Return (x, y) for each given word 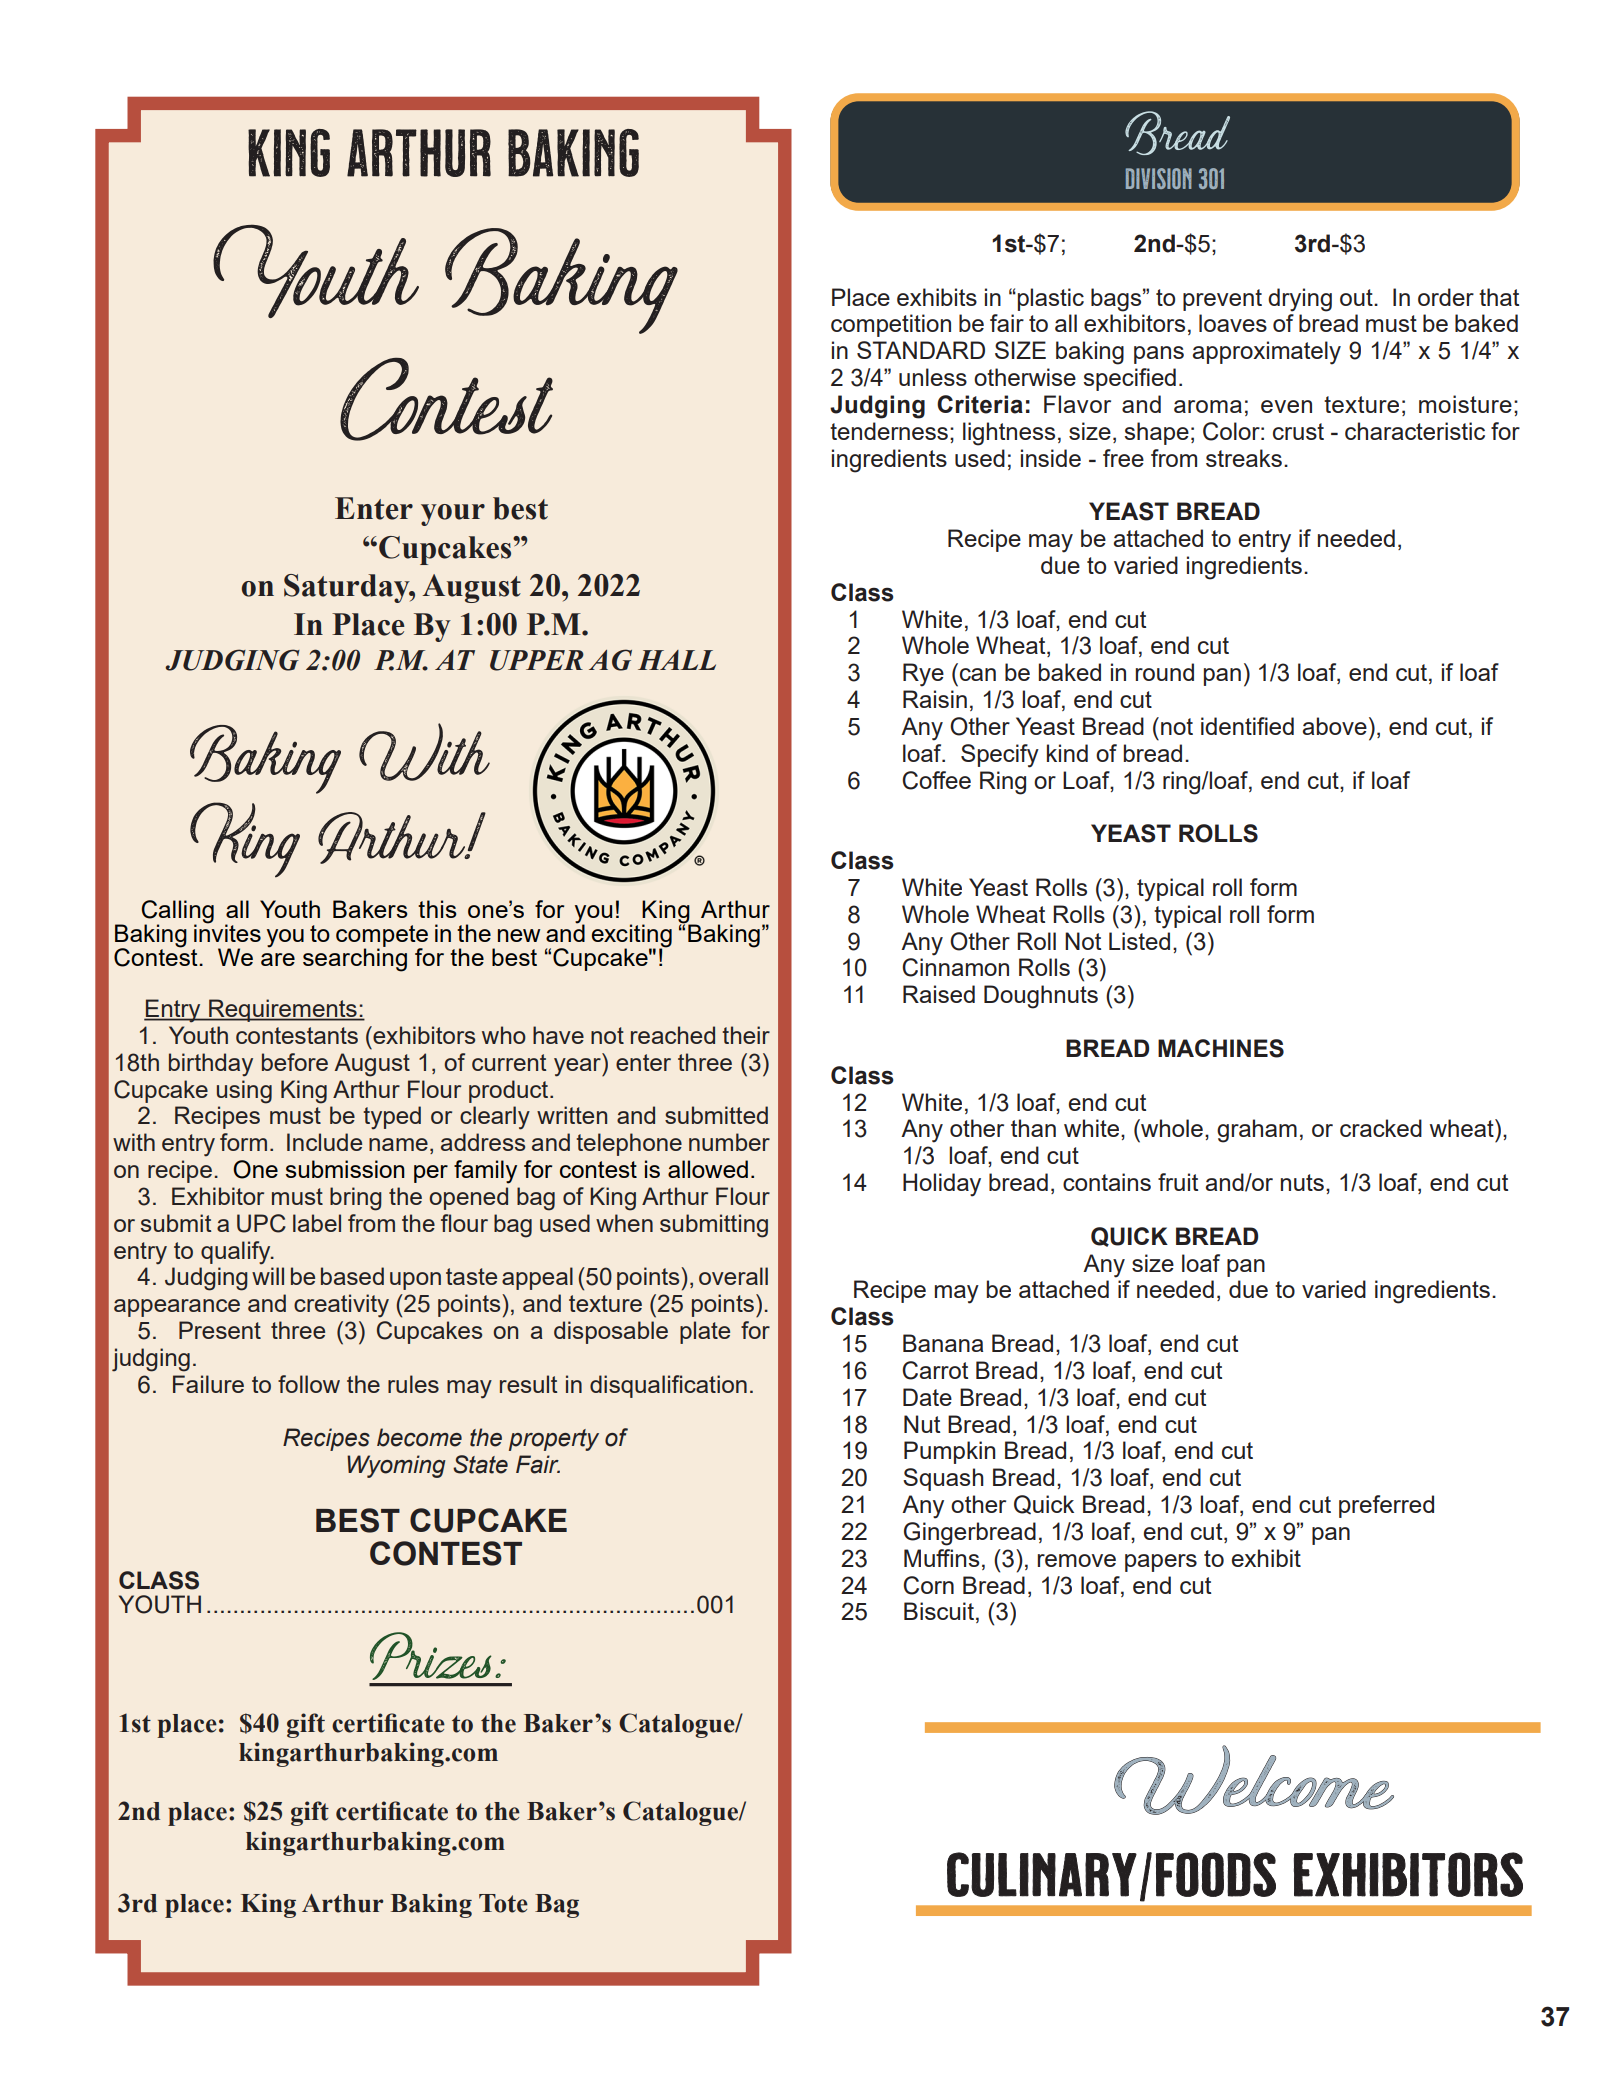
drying (1300, 300)
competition (891, 325)
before (295, 1062)
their (746, 1035)
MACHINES (1221, 1048)
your (453, 515)
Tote (503, 1903)
